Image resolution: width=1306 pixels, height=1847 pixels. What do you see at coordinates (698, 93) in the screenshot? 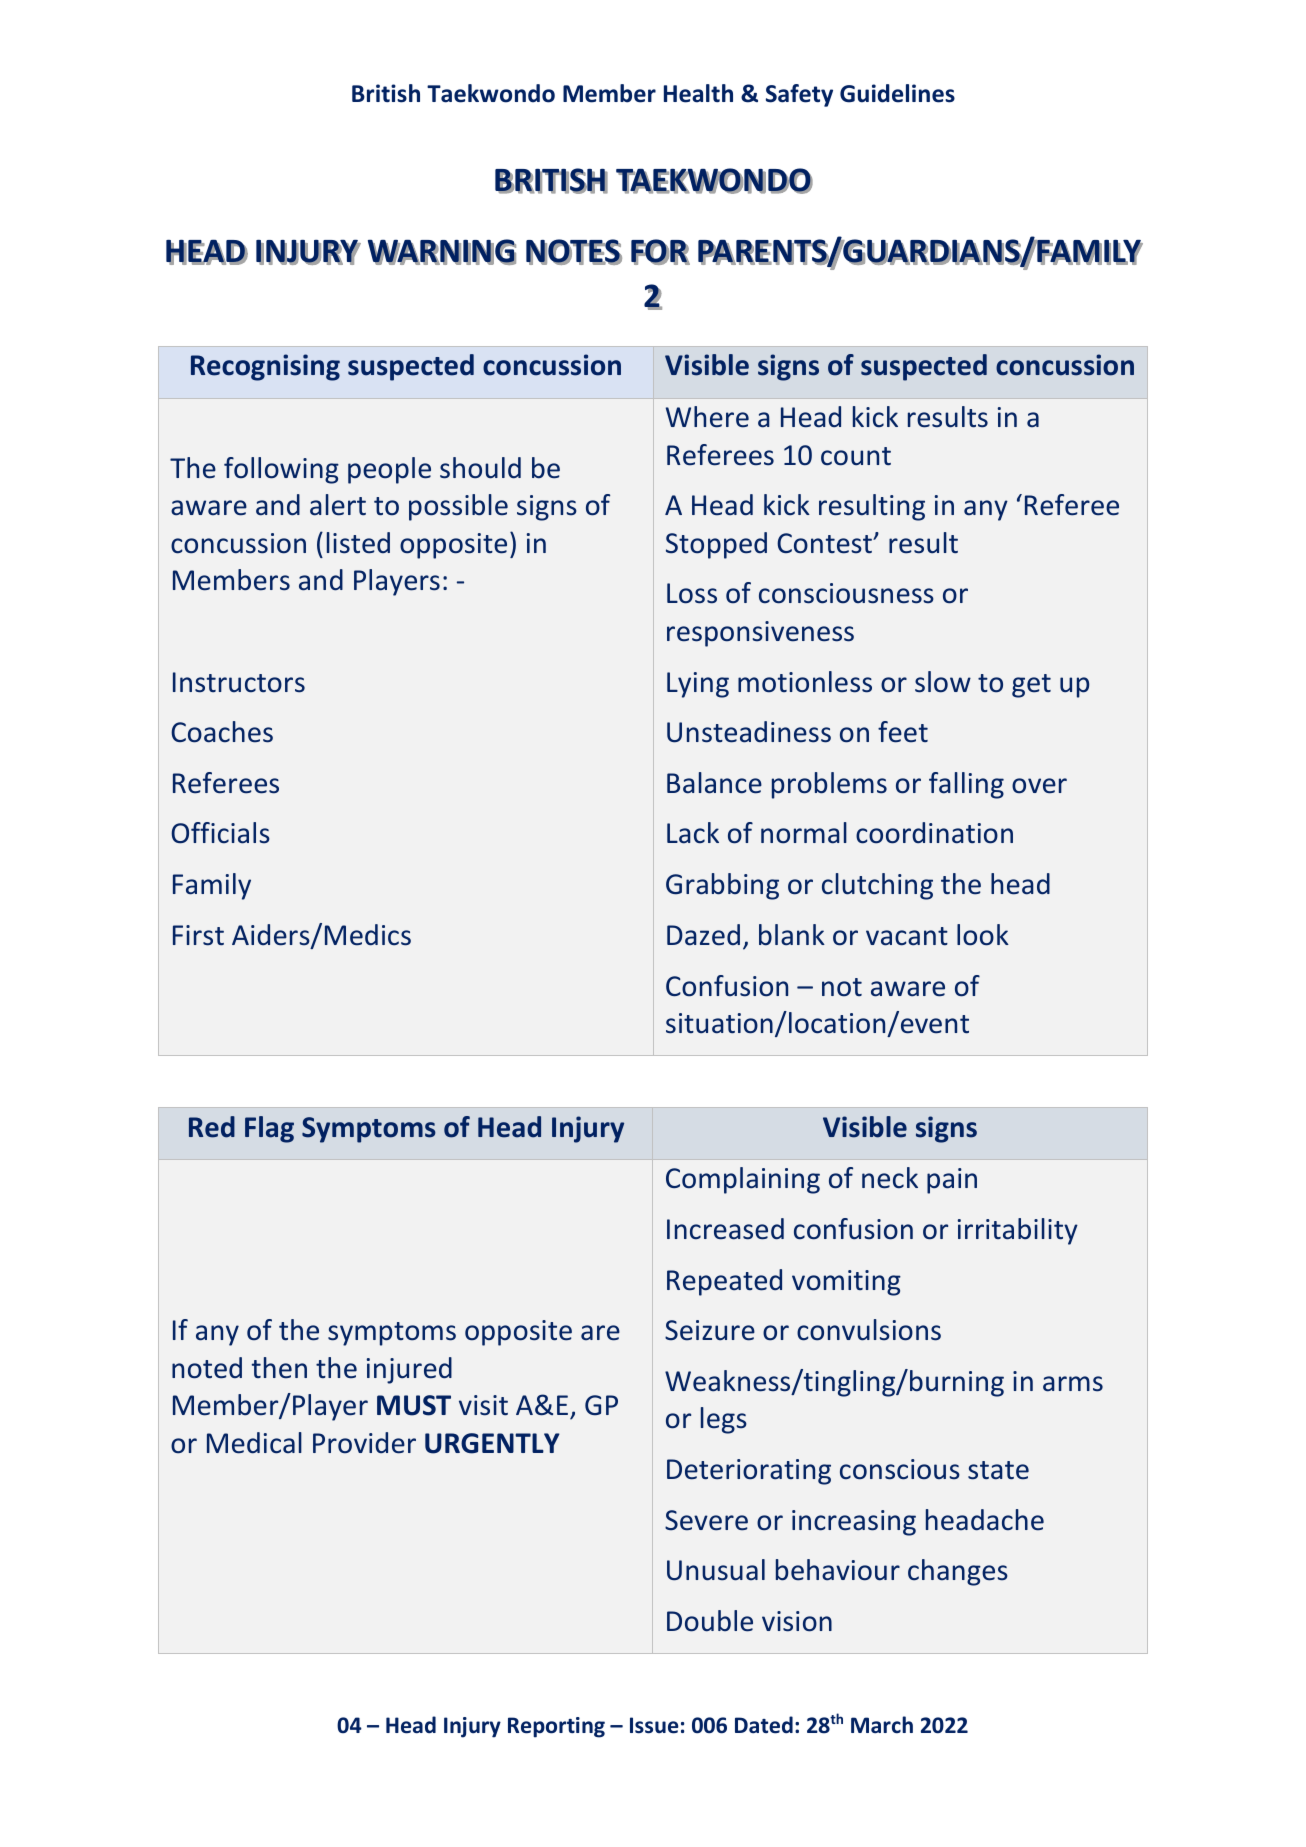
I see `Health` at bounding box center [698, 93].
